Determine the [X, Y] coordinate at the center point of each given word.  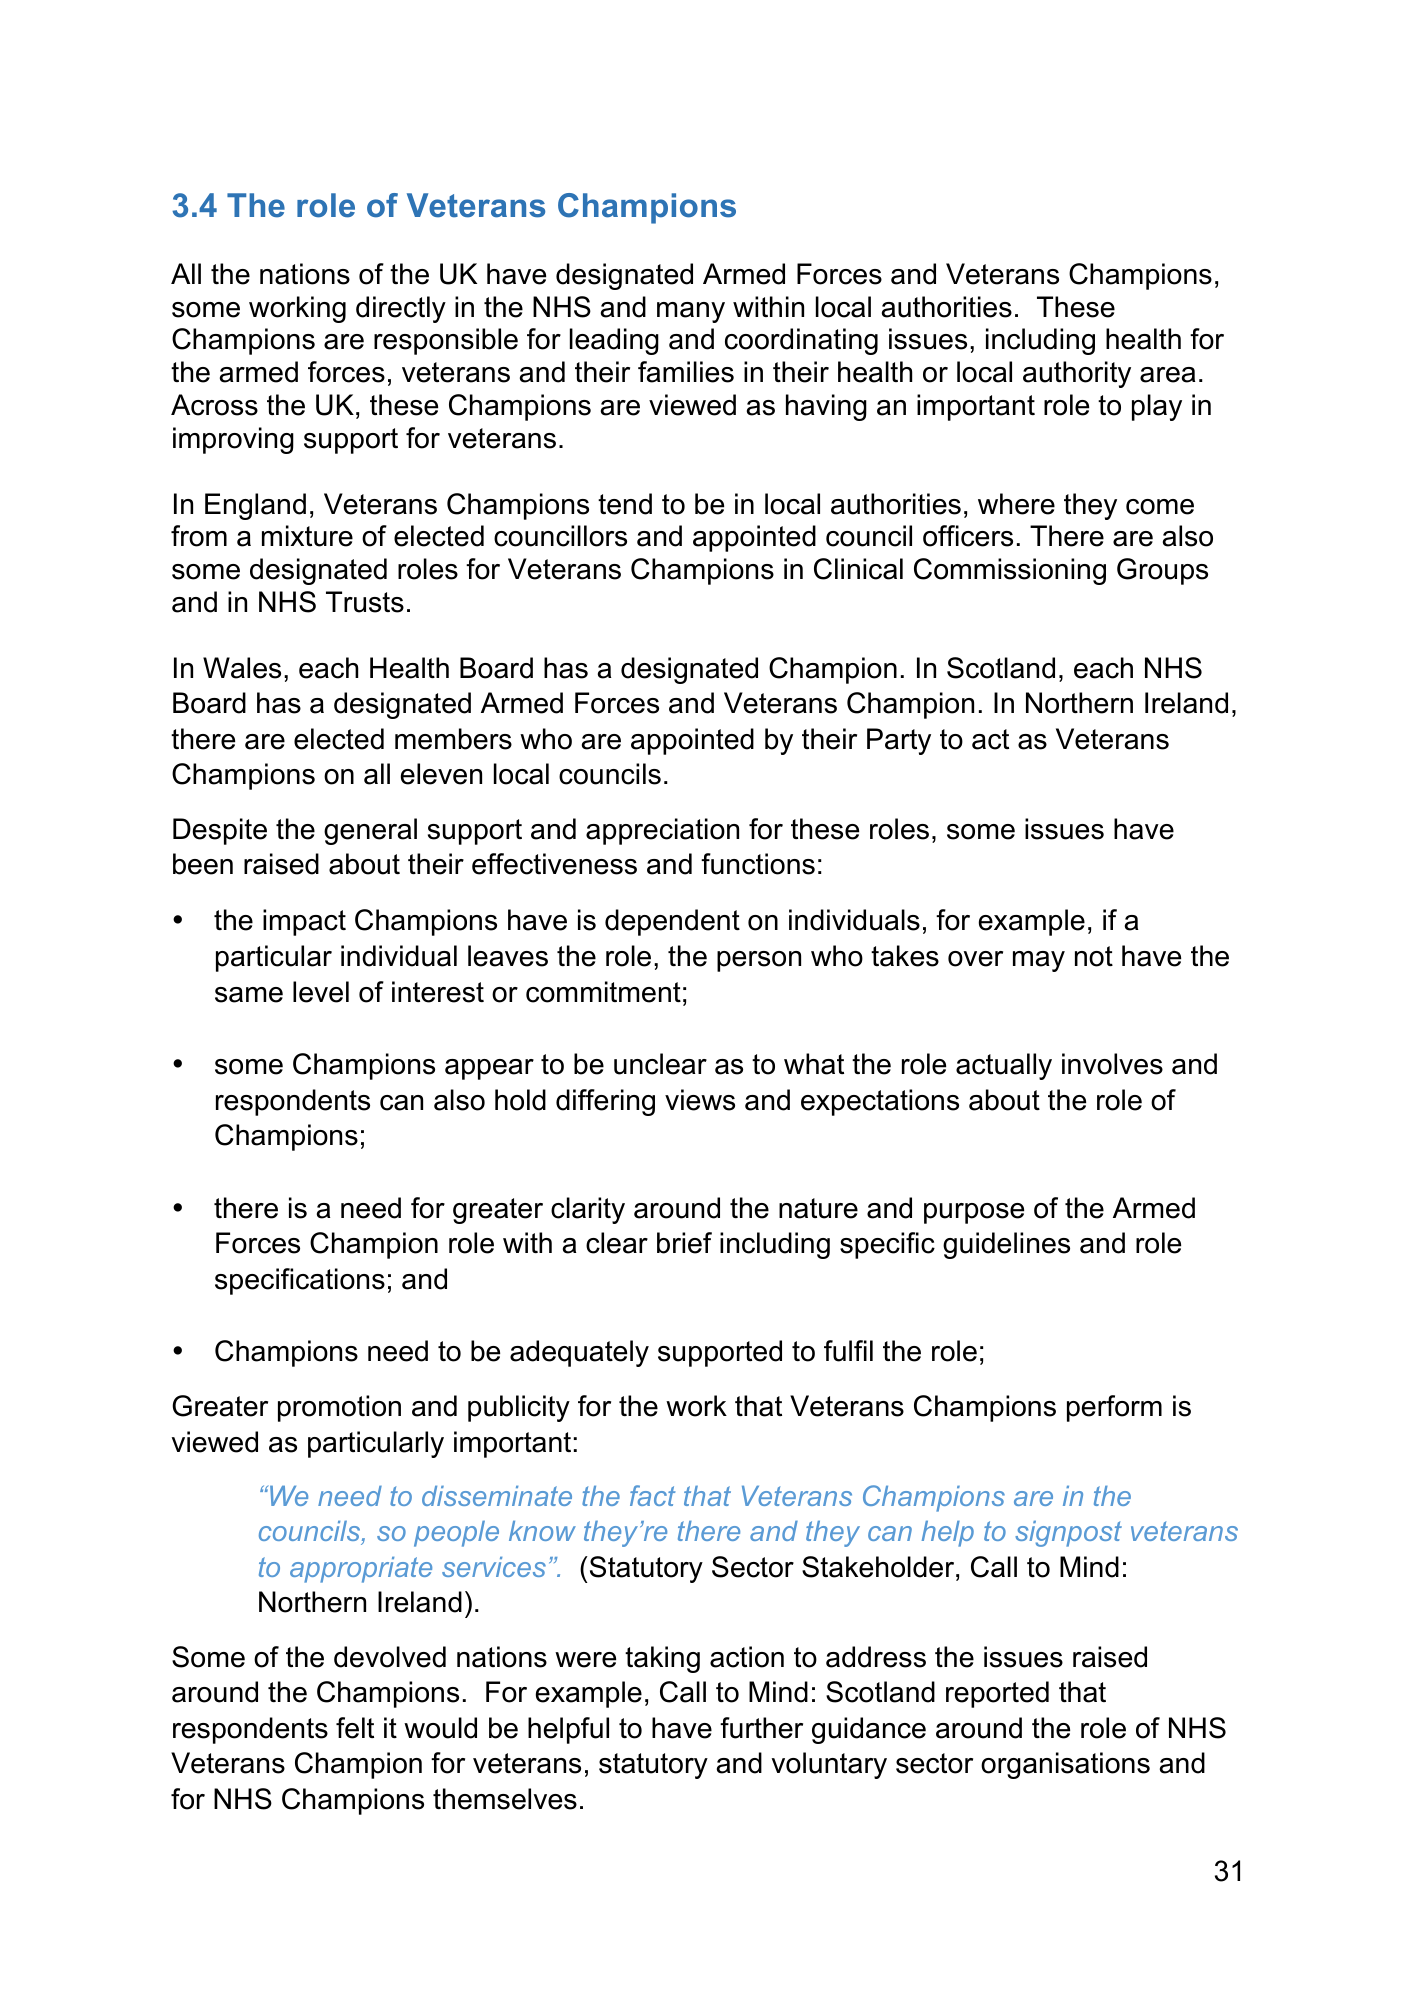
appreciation [662, 831]
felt [355, 1728]
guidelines [1006, 1245]
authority [1077, 374]
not [1094, 956]
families [686, 372]
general [370, 831]
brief [684, 1243]
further [761, 1728]
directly [401, 309]
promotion [339, 1408]
